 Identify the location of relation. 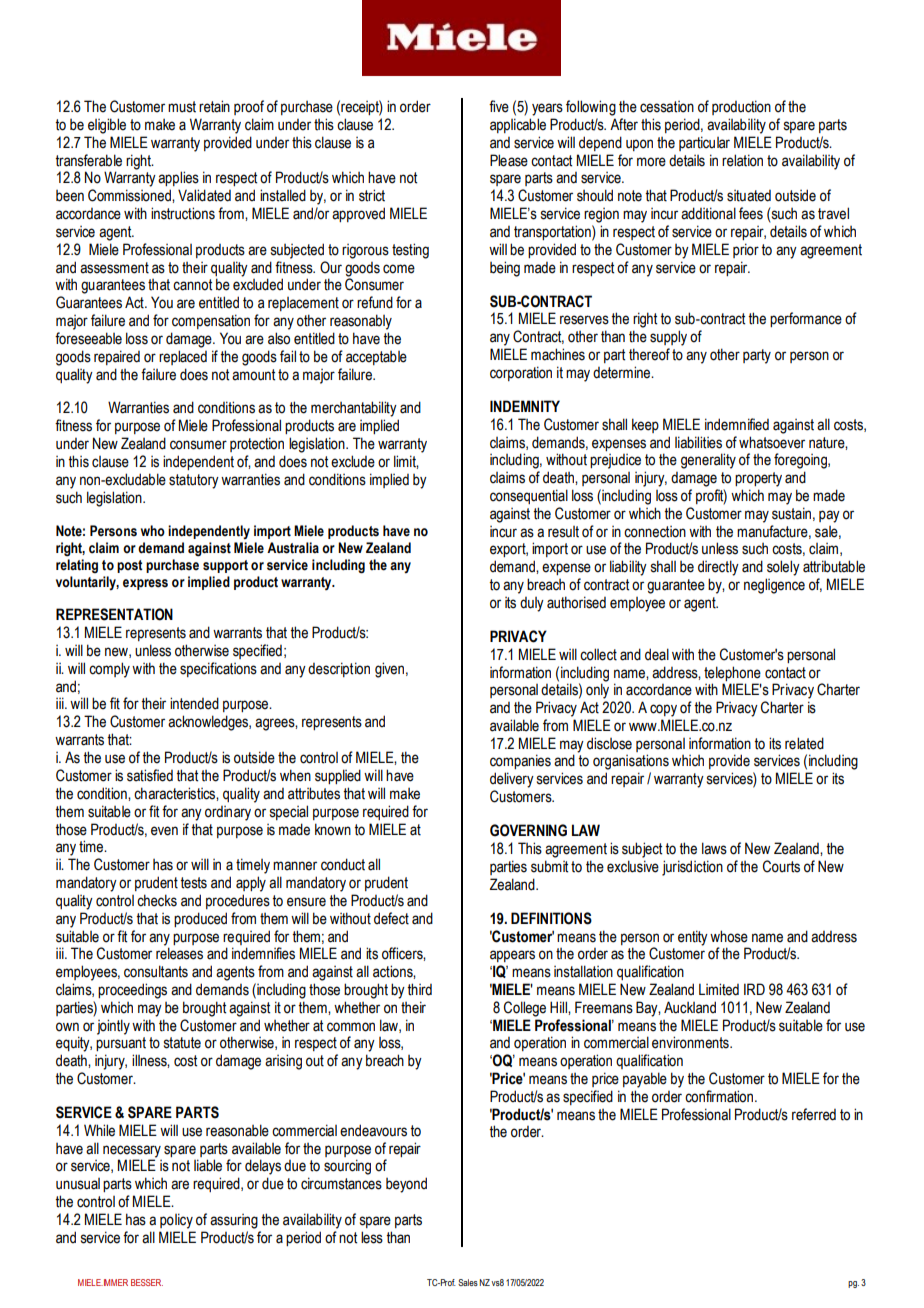
(742, 160).
